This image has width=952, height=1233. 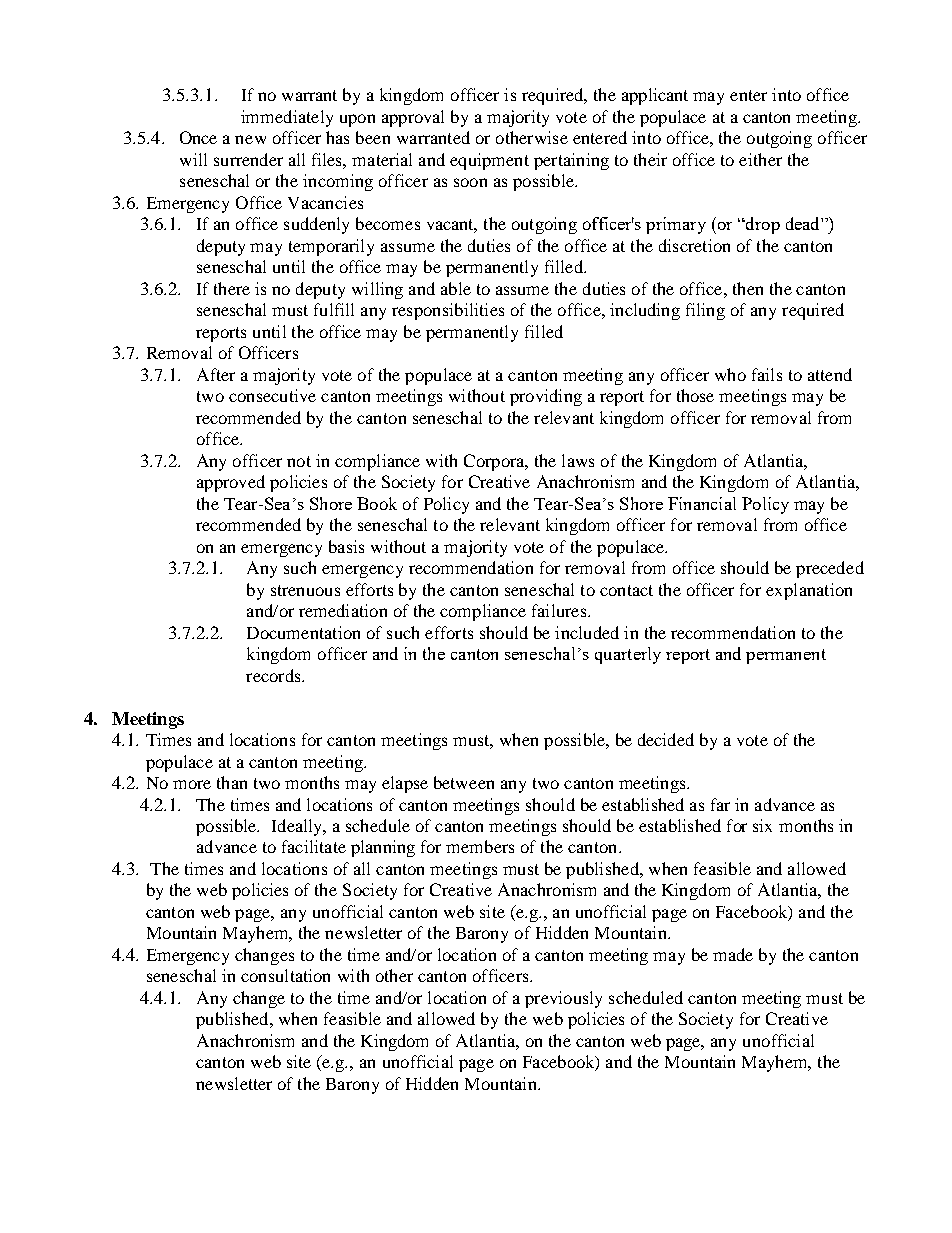 I want to click on consultation, so click(x=285, y=975).
